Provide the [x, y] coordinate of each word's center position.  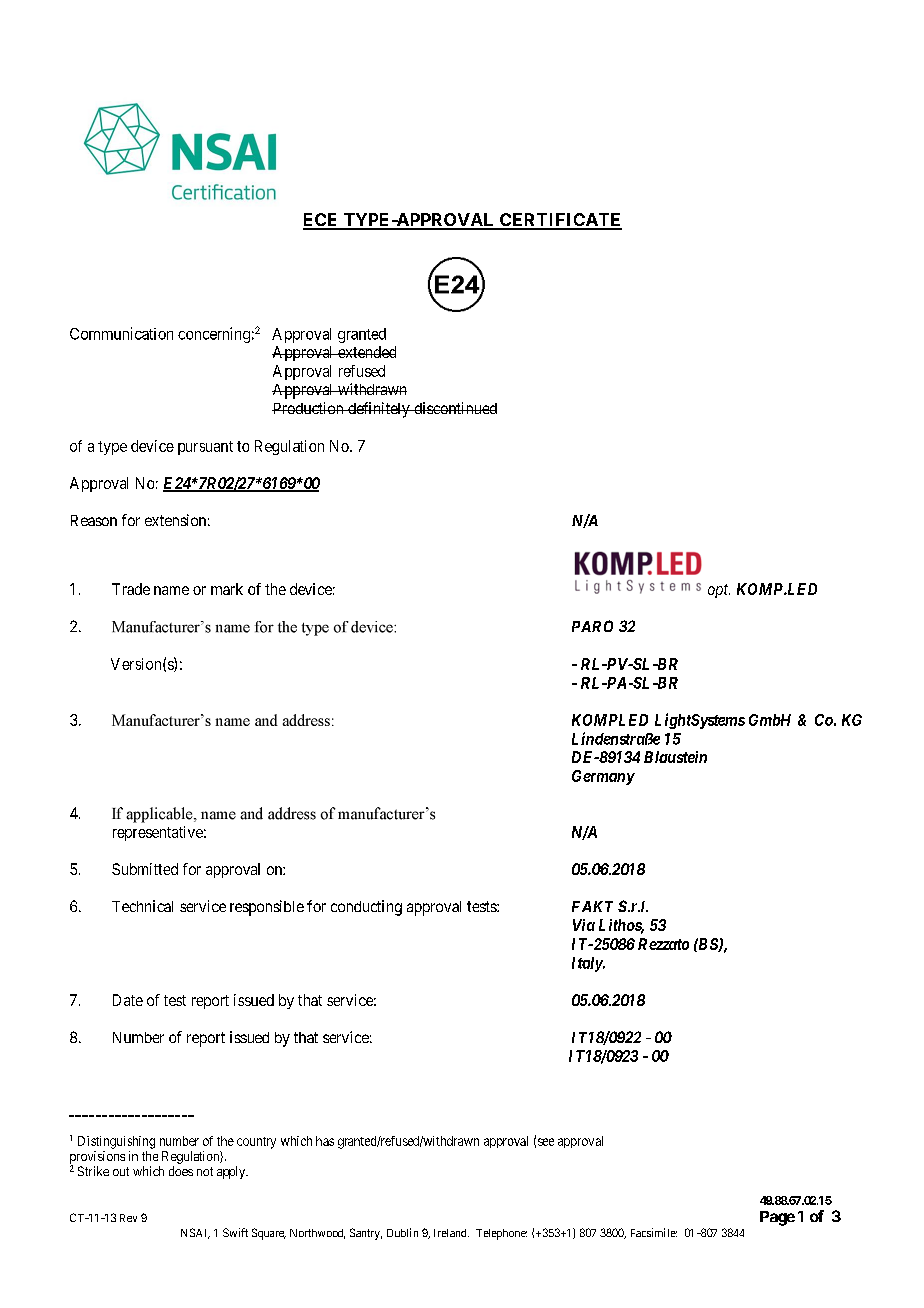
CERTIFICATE [560, 221]
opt [719, 591]
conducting [366, 908]
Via [584, 925]
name [171, 590]
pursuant [205, 448]
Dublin [402, 1232]
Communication [121, 333]
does [181, 1171]
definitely [379, 410]
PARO [592, 626]
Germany [603, 777]
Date [128, 1000]
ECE [322, 221]
